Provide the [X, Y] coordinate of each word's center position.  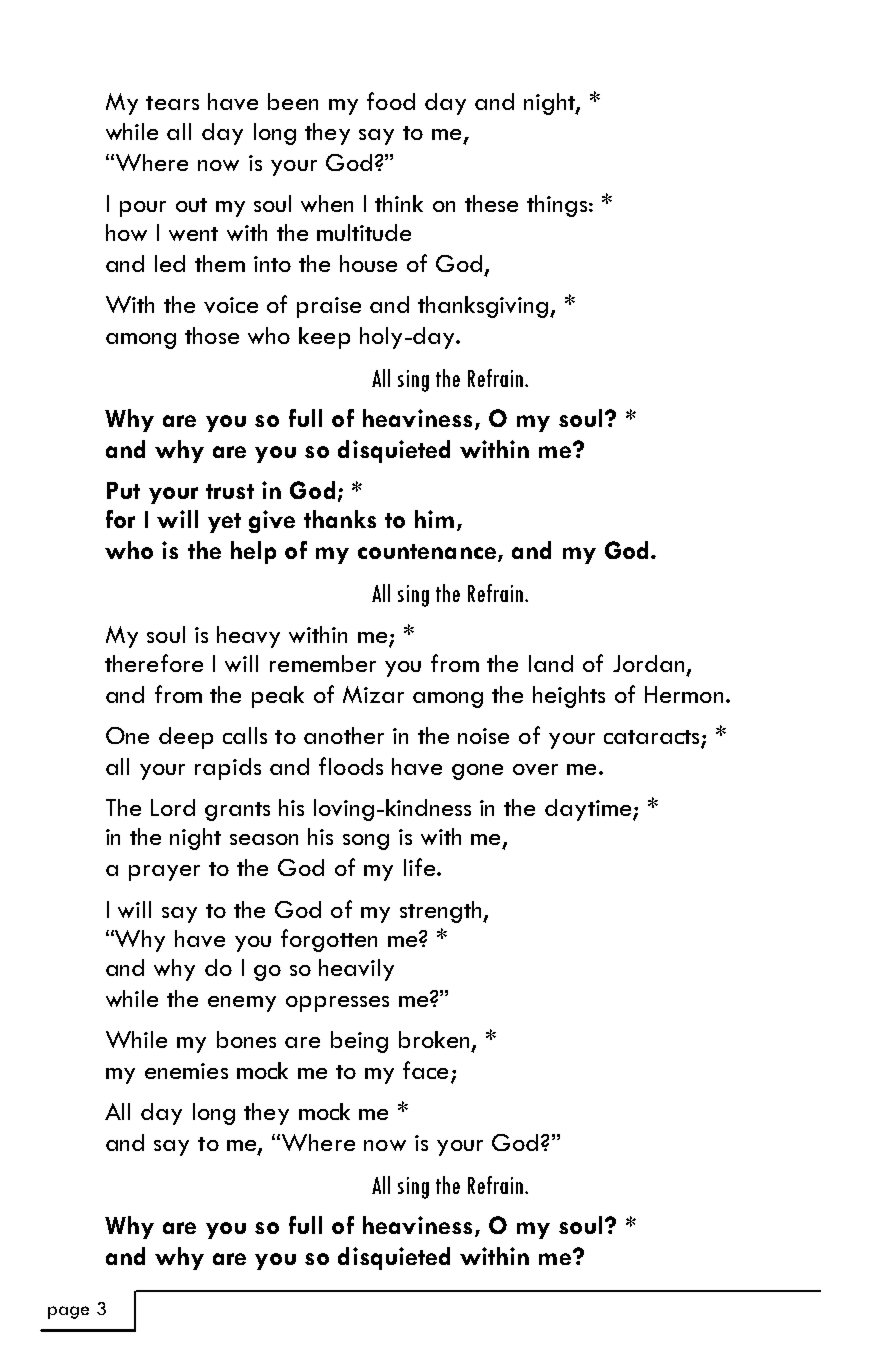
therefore [154, 663]
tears [172, 103]
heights [569, 697]
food [391, 101]
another [344, 735]
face [425, 1070]
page [68, 1312]
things [557, 206]
